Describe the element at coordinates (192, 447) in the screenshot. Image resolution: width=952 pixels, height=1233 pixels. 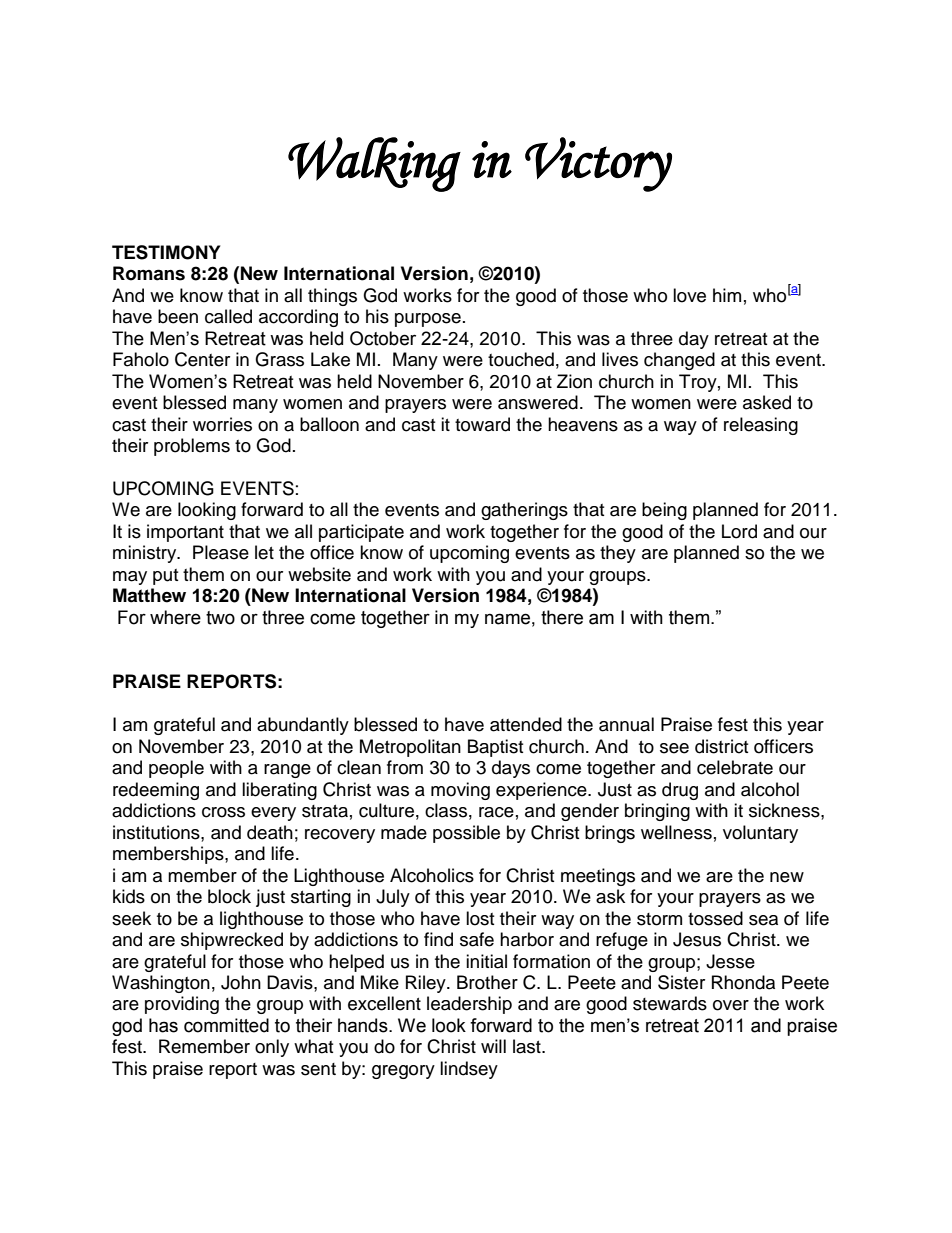
I see `problems` at that location.
